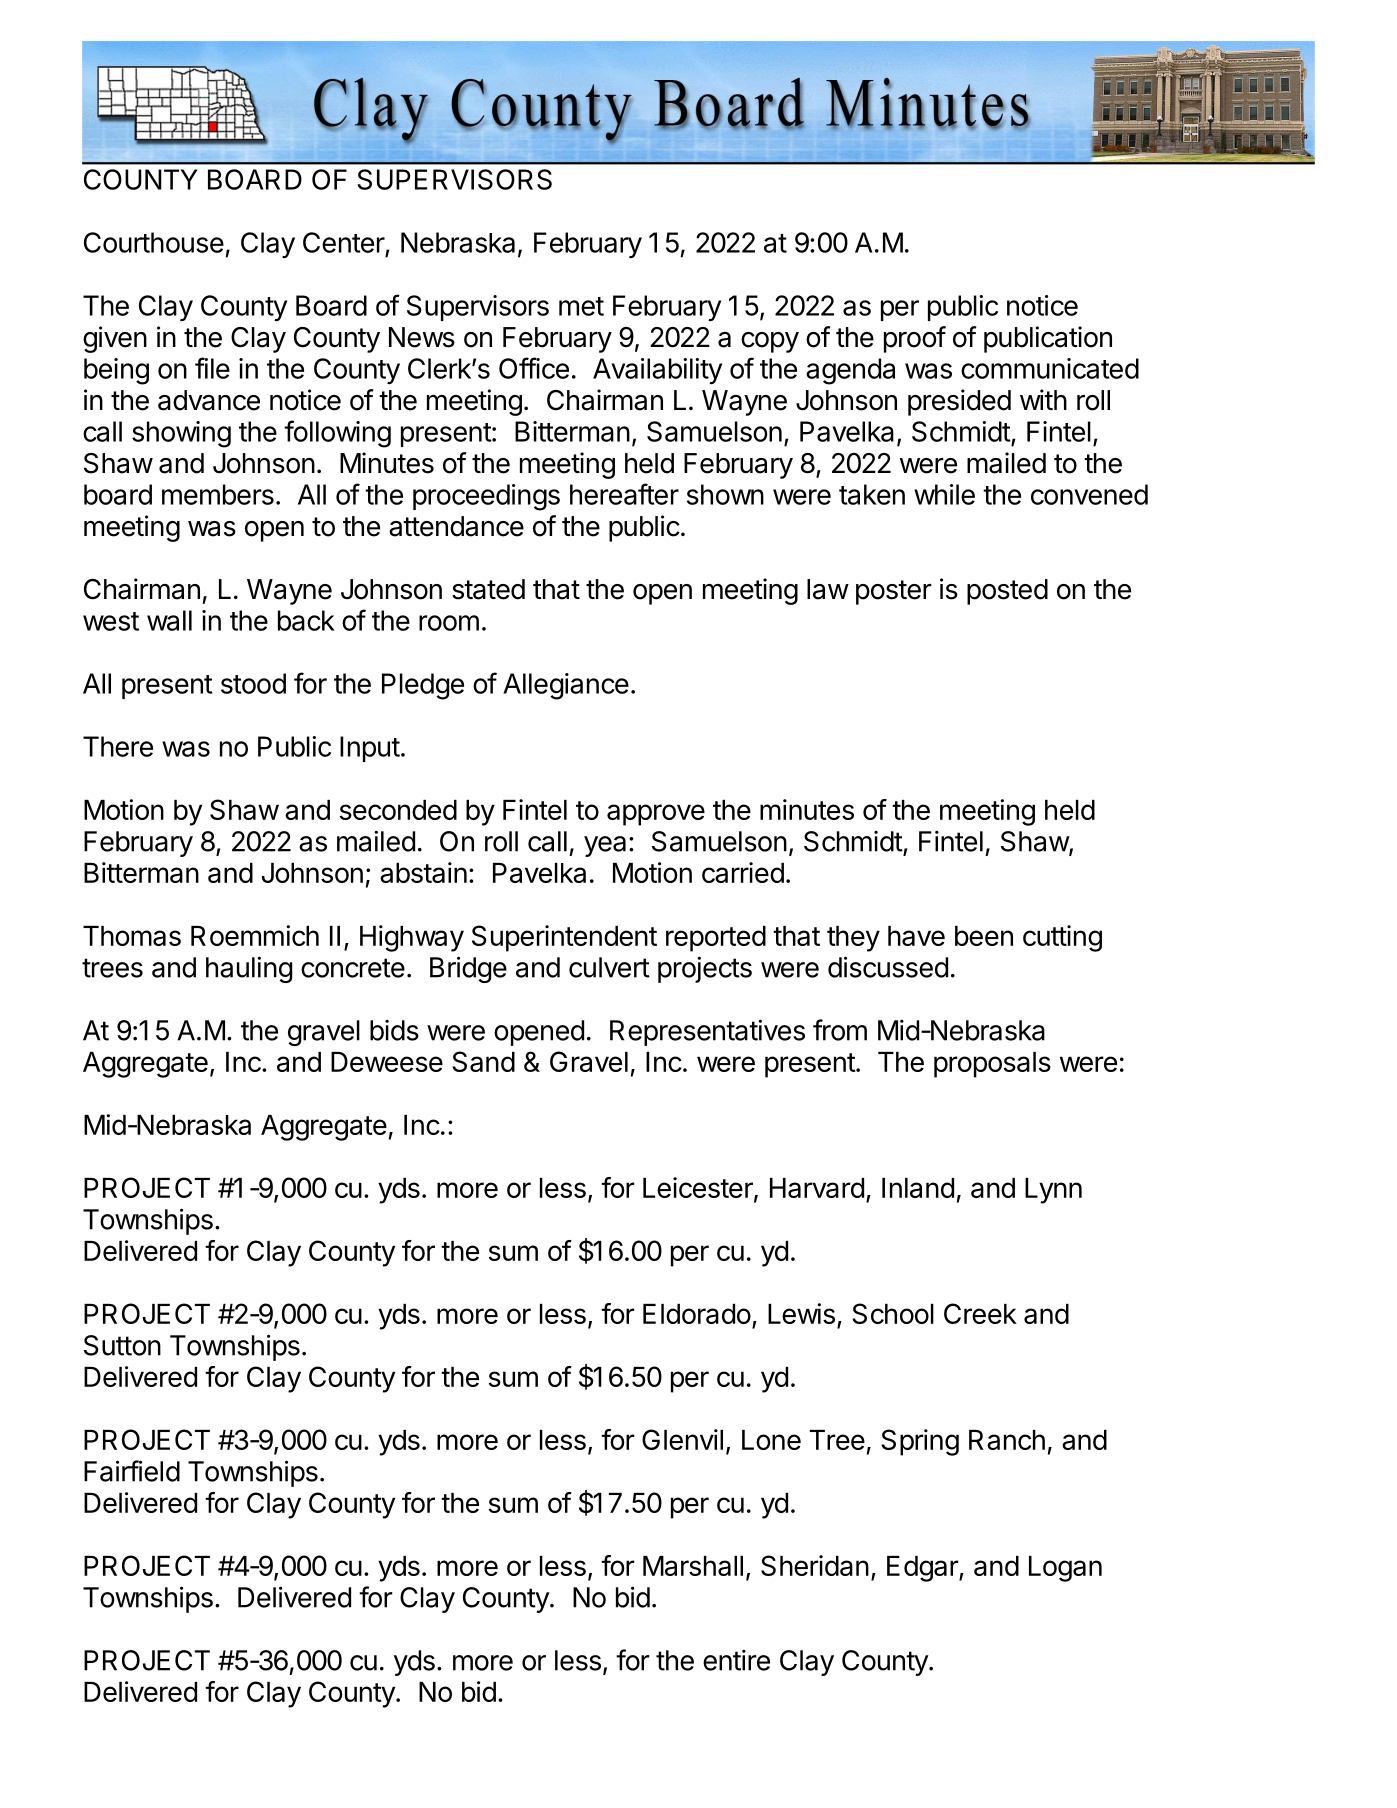  What do you see at coordinates (923, 1569) in the screenshot?
I see `Edgar` at bounding box center [923, 1569].
